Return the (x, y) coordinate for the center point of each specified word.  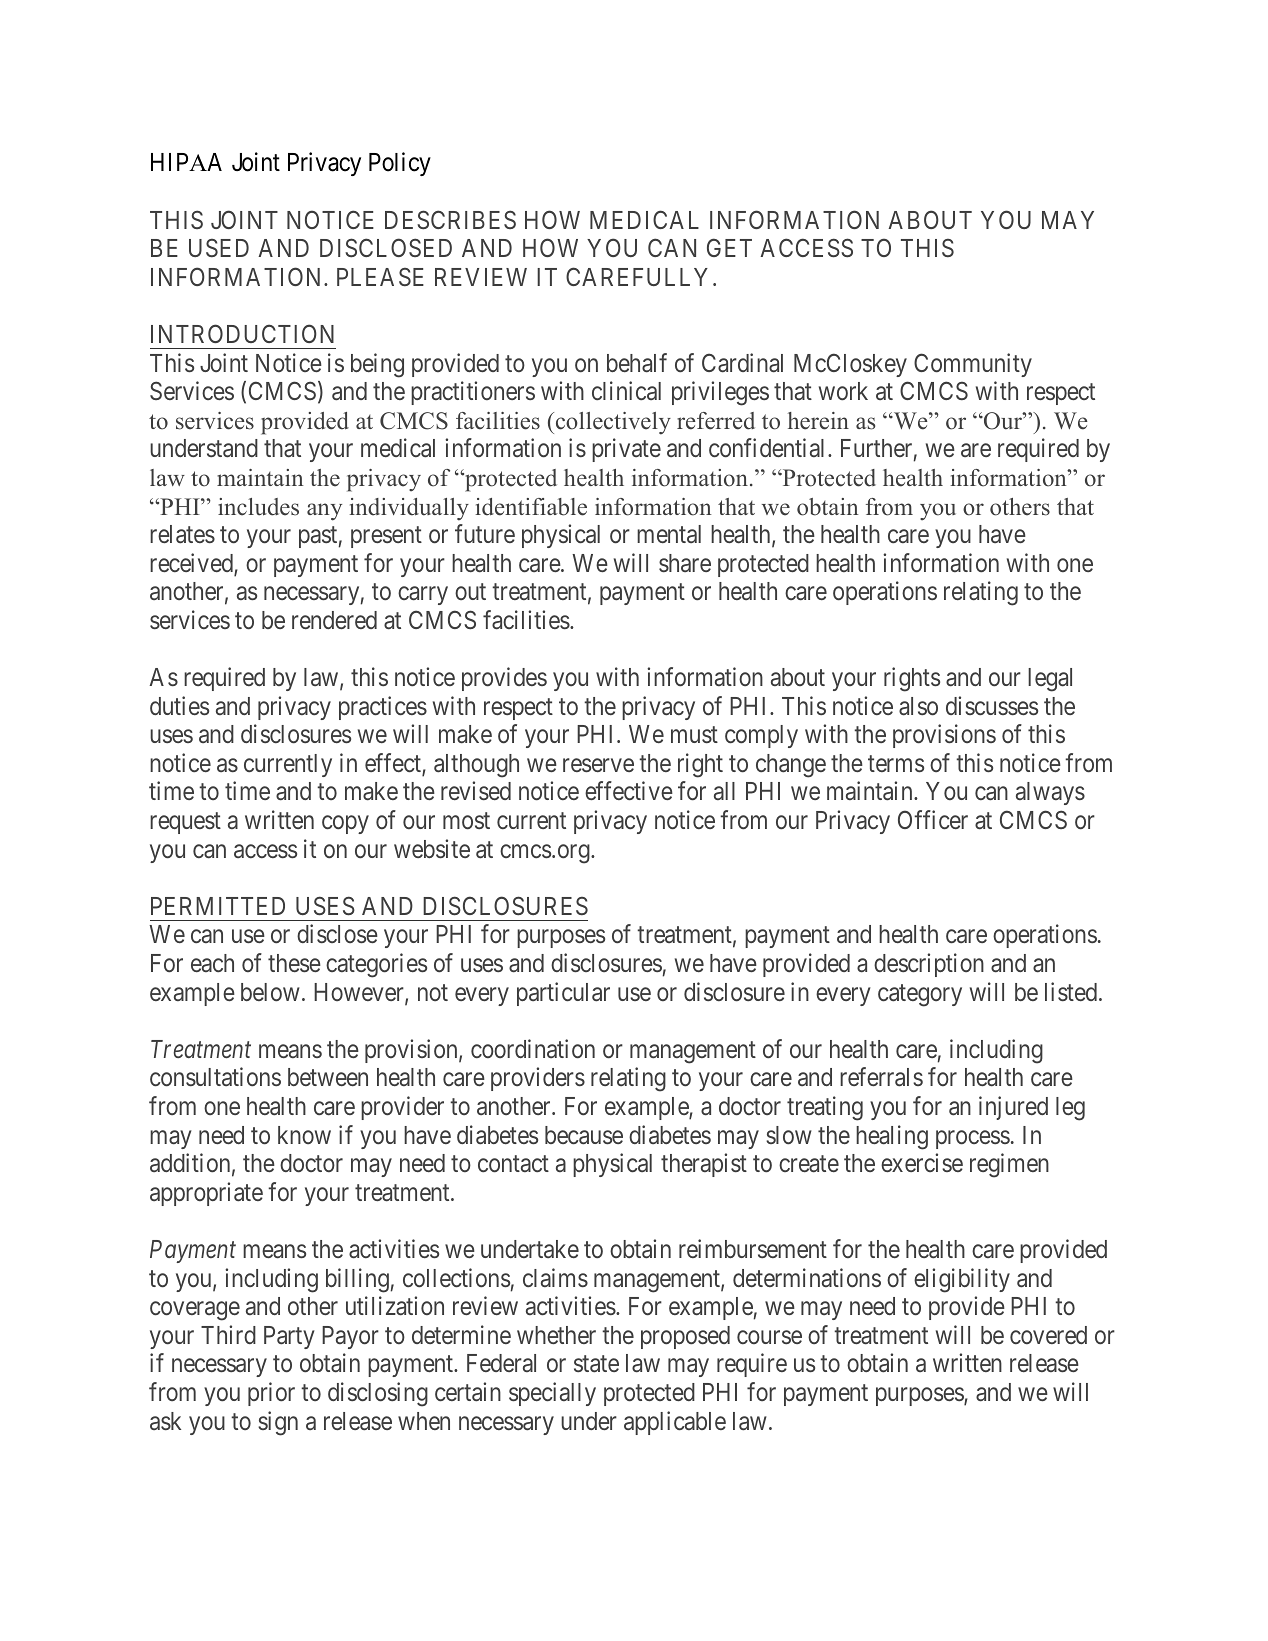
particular (563, 994)
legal (1050, 680)
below (270, 992)
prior (271, 1394)
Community (973, 365)
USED (219, 247)
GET (729, 247)
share (685, 563)
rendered (334, 620)
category (920, 995)
